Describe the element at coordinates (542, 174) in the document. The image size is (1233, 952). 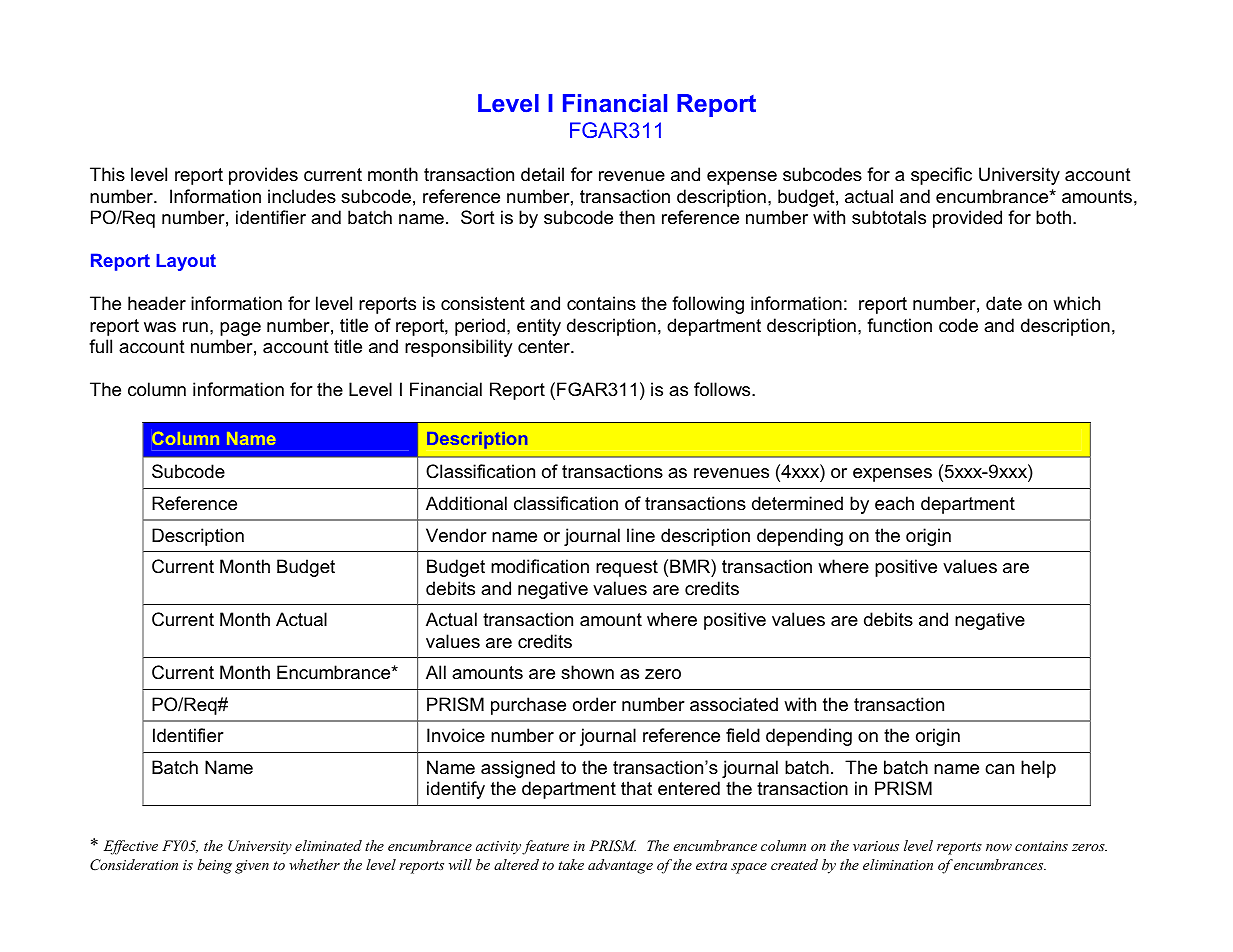
I see `detail` at that location.
